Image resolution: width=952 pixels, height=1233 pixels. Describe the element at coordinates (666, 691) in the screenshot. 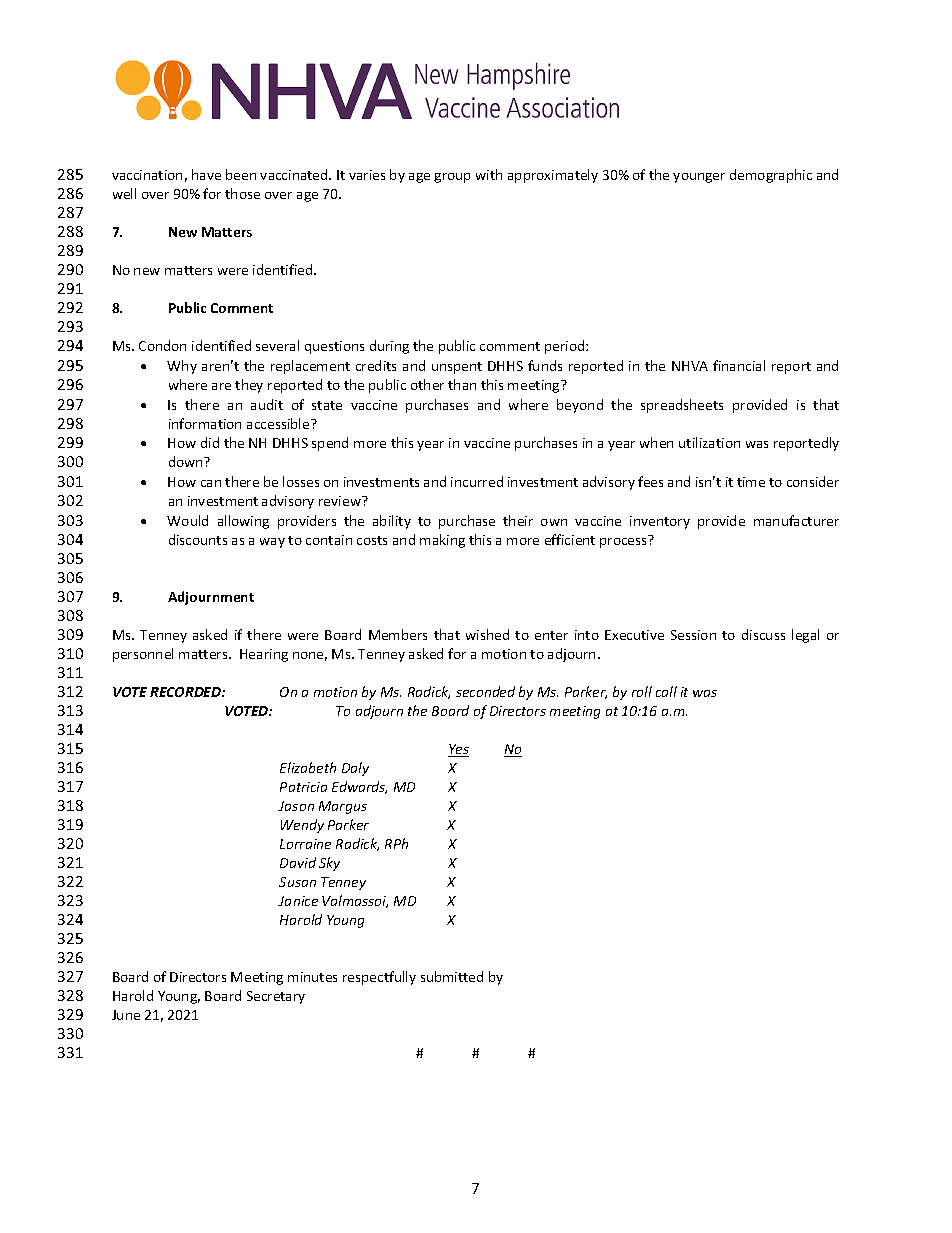

I see `call` at that location.
